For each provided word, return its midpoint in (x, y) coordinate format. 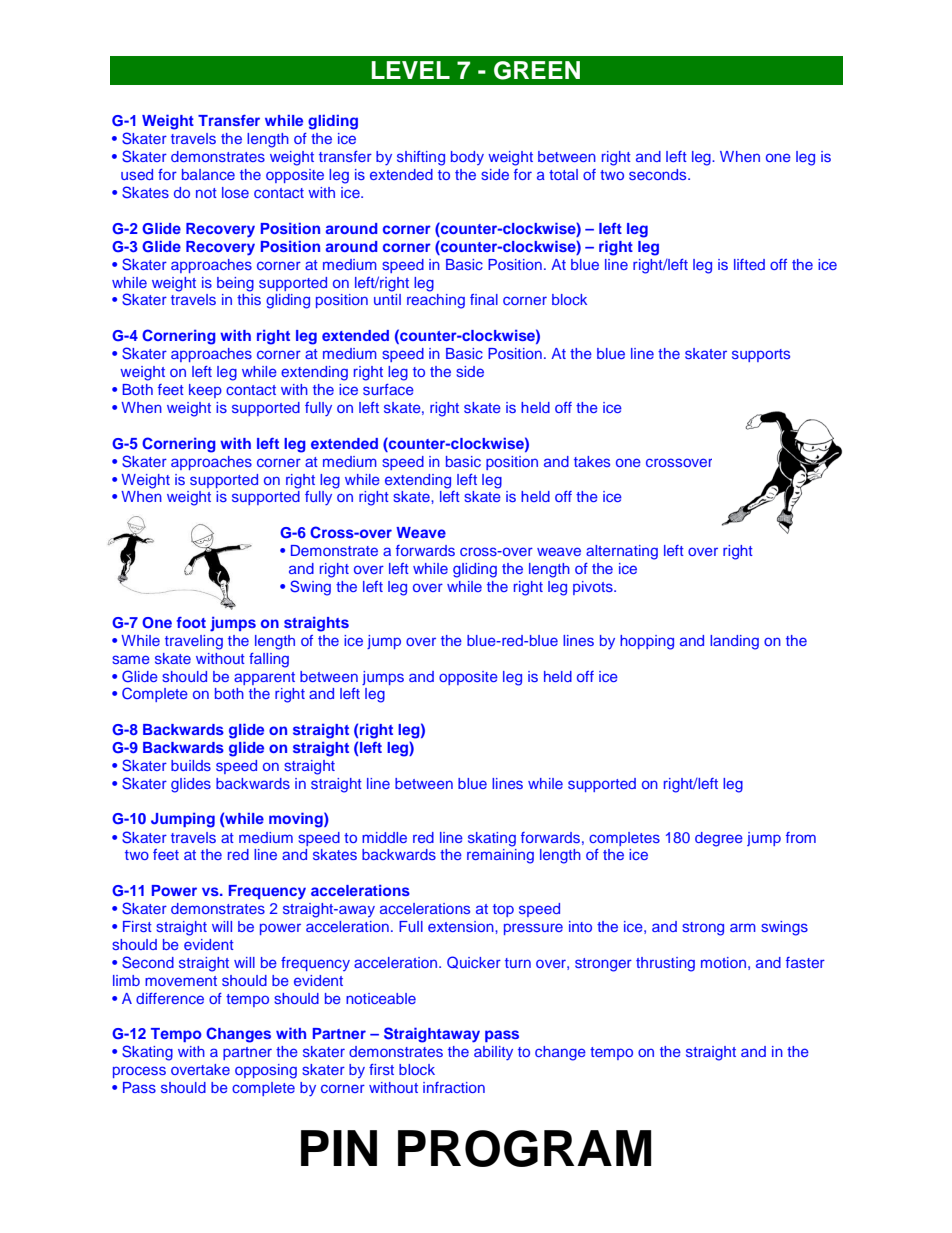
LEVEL (410, 70)
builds (191, 765)
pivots (594, 588)
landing (734, 642)
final (484, 299)
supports (761, 355)
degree (719, 839)
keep (205, 391)
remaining (500, 856)
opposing (266, 1071)
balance (208, 174)
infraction (454, 1087)
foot (191, 622)
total (563, 174)
